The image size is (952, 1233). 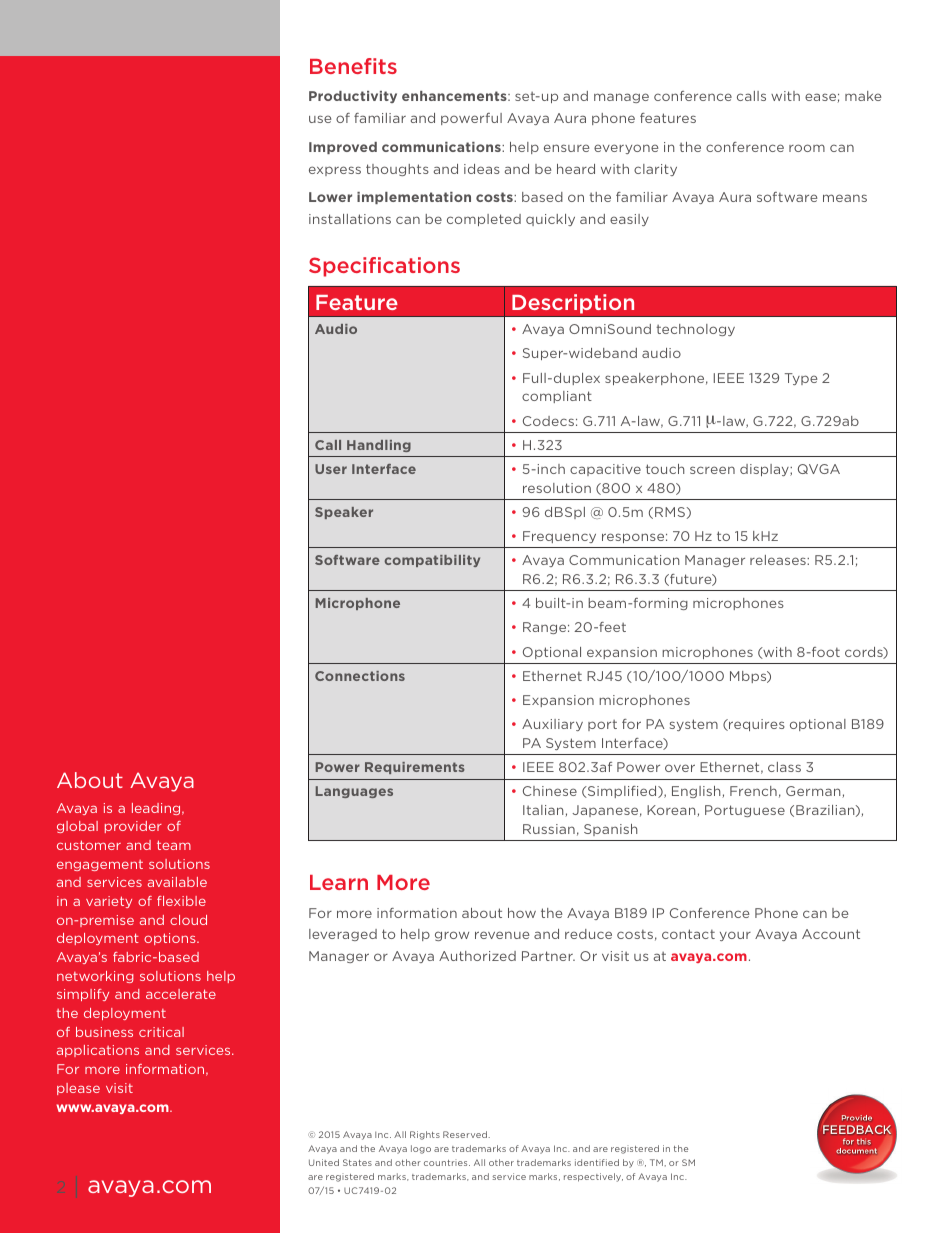 I want to click on applications, so click(x=98, y=1051).
